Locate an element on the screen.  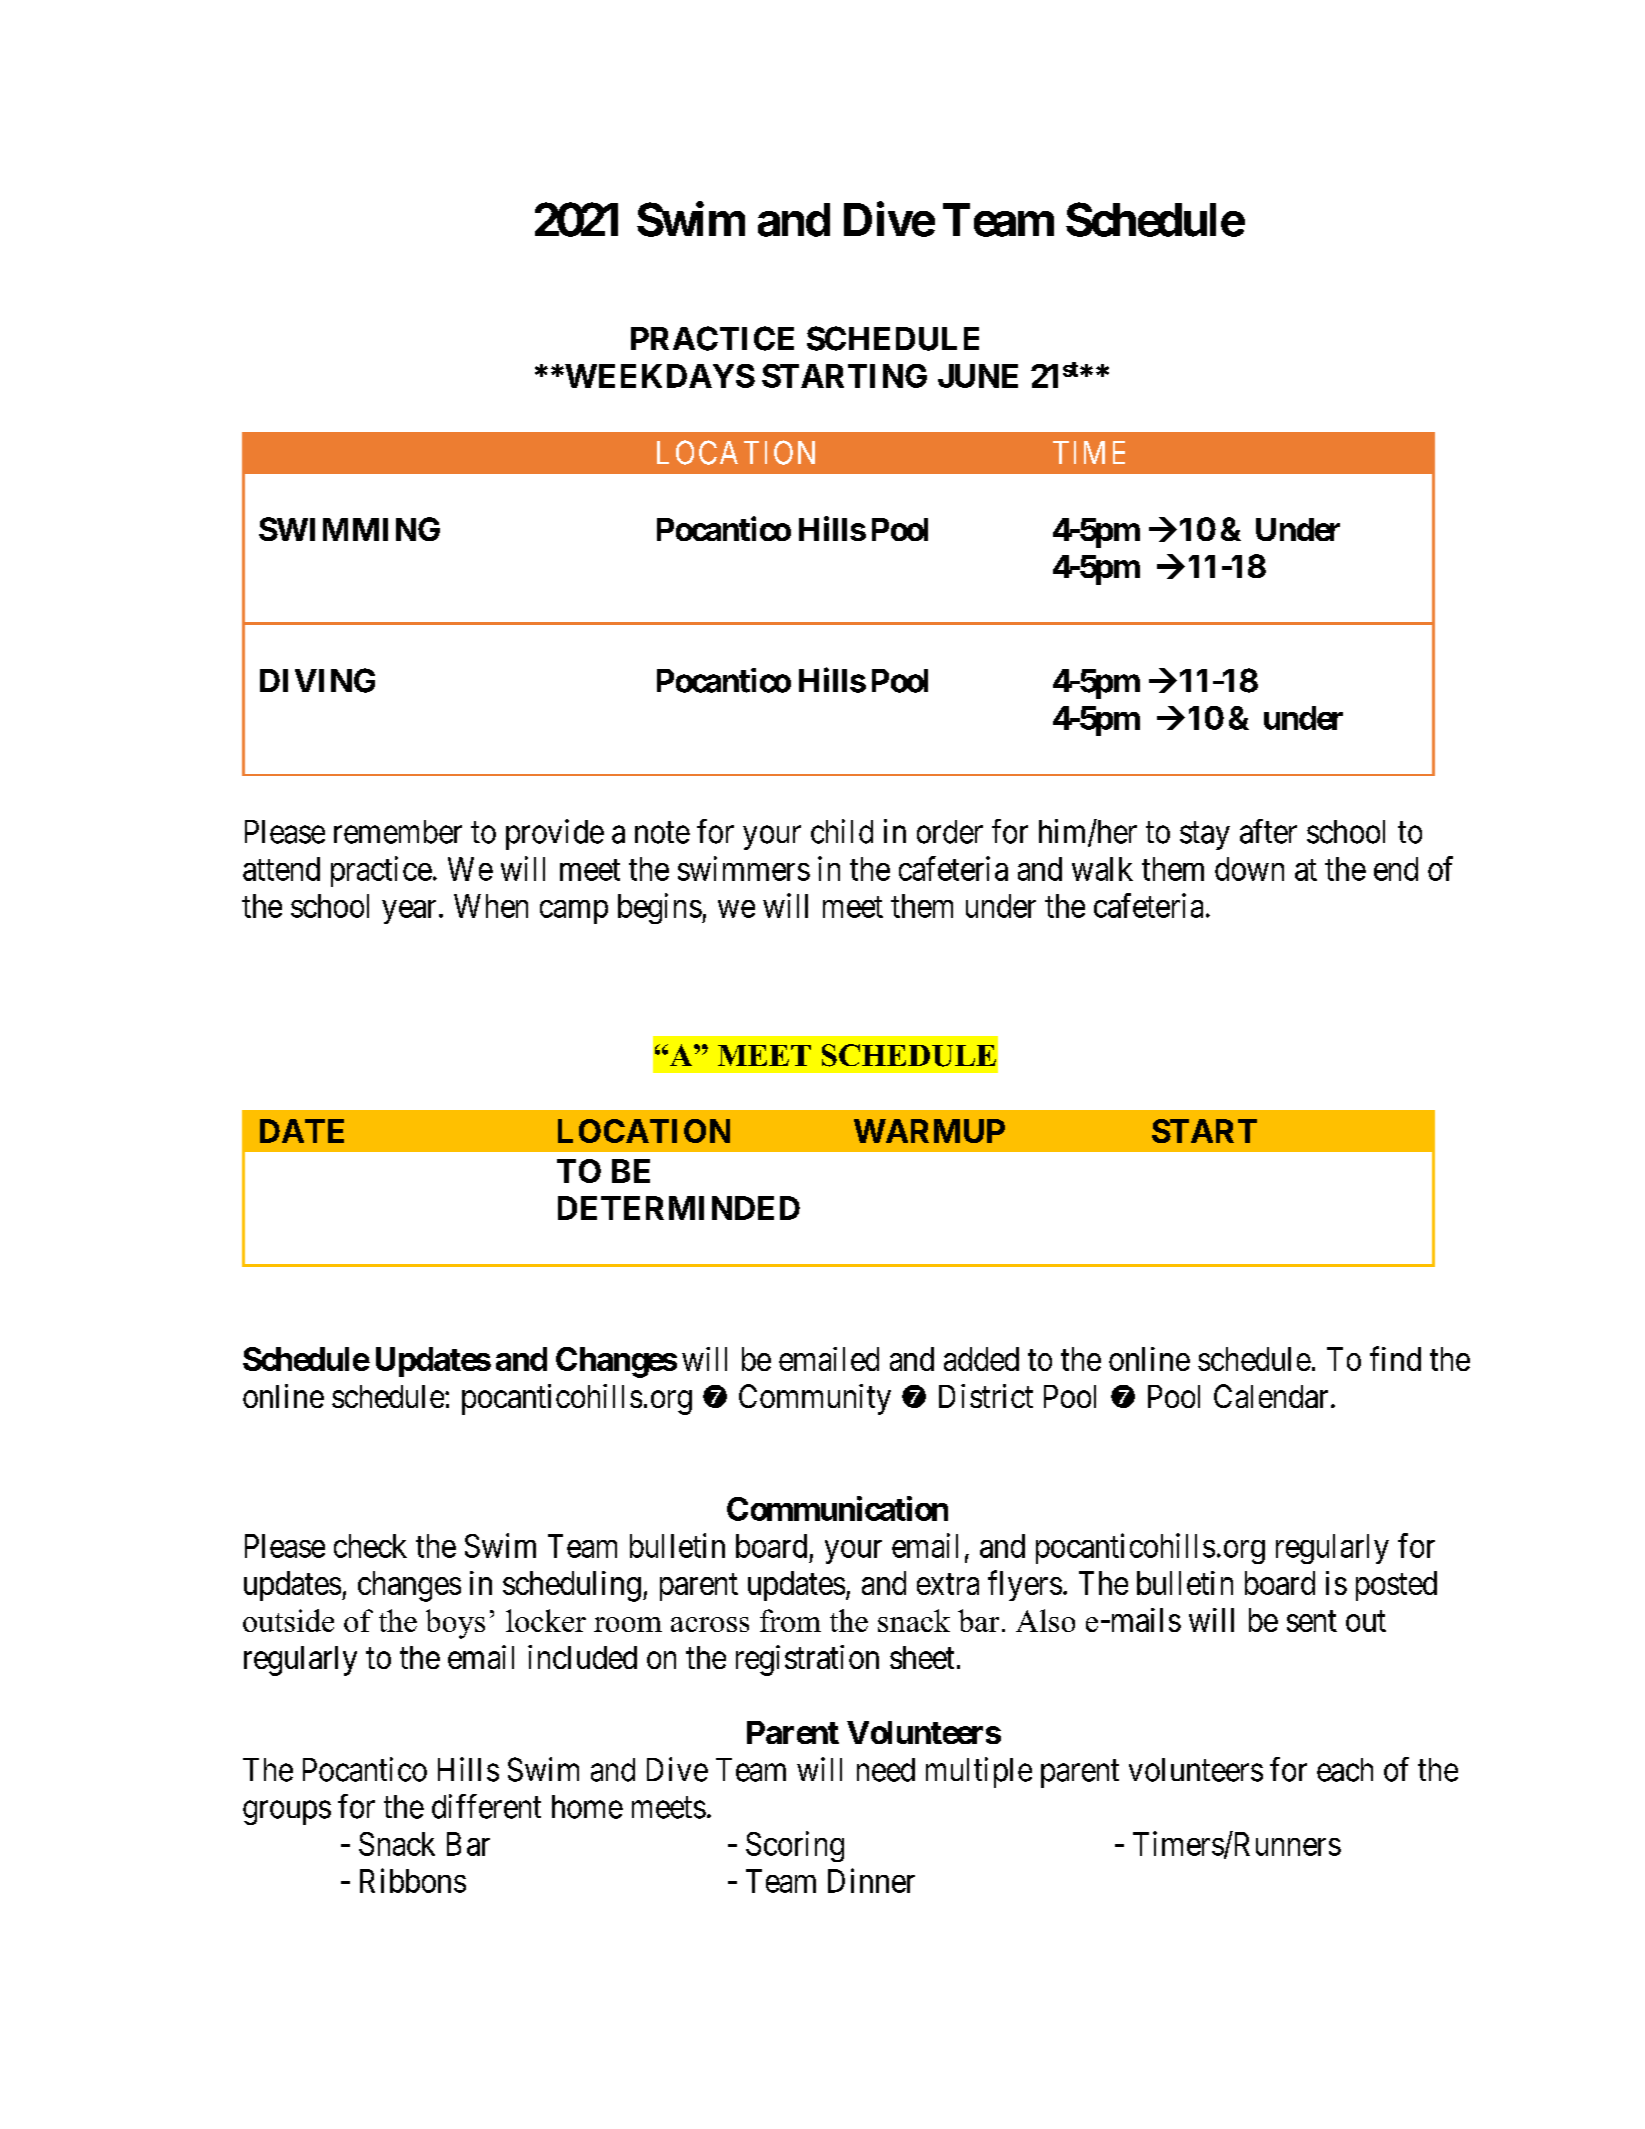
find is located at coordinates (1395, 1358).
